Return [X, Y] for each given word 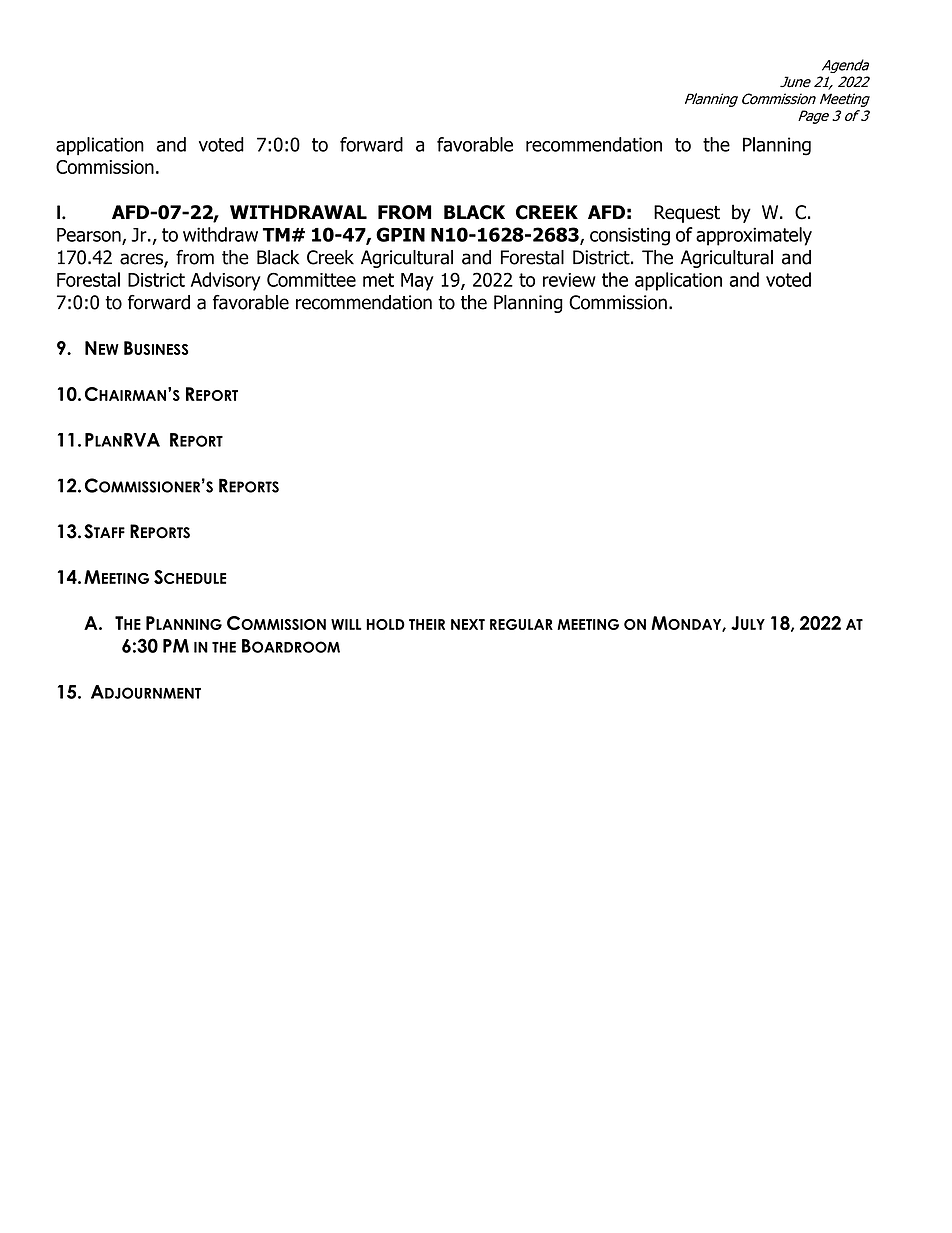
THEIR [427, 624]
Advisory [226, 281]
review [569, 280]
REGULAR [521, 624]
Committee [311, 279]
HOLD [385, 624]
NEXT [468, 624]
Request [687, 214]
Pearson [90, 236]
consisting [630, 236]
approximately [754, 236]
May [417, 282]
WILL [346, 624]
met [378, 280]
